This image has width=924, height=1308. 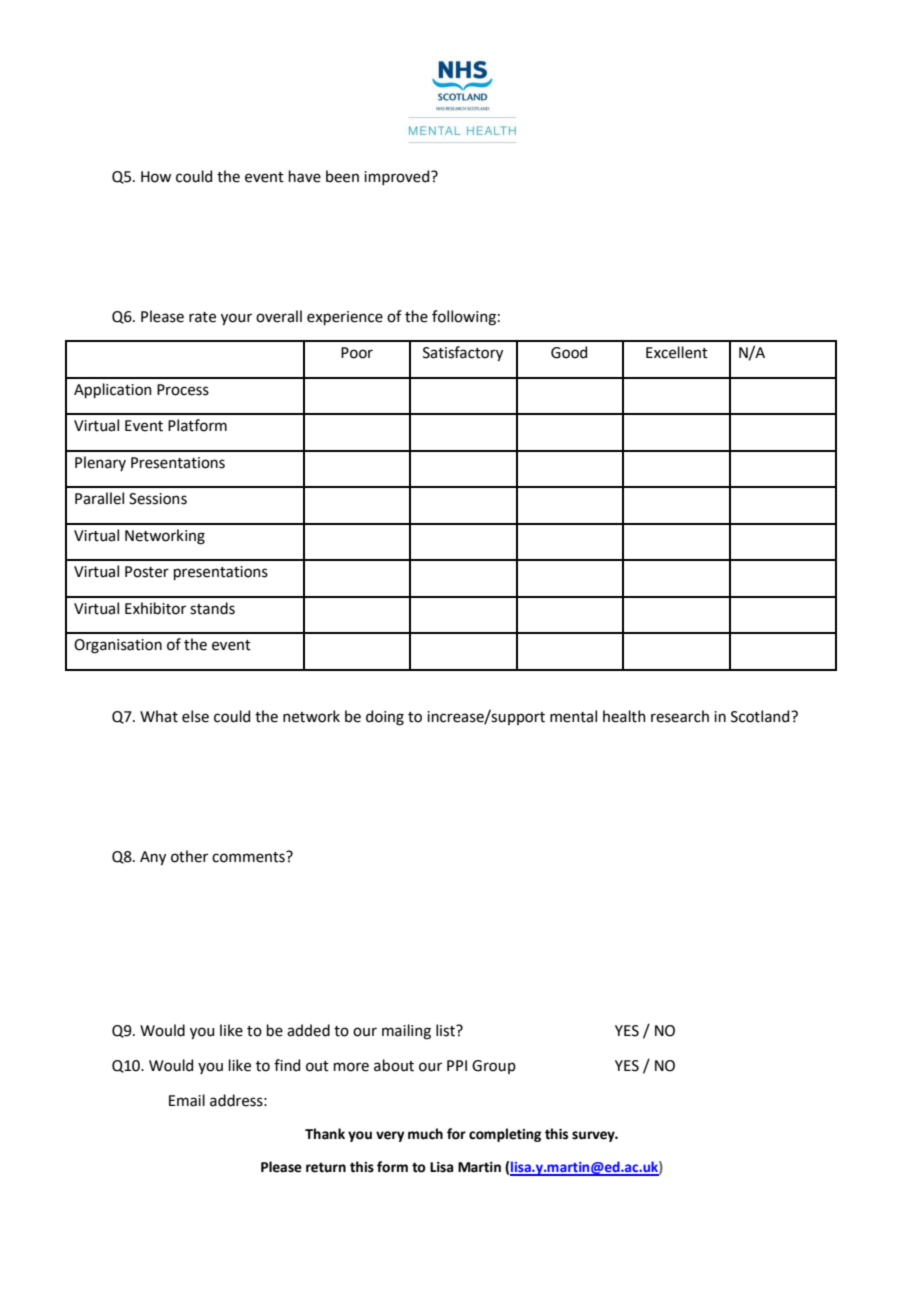 What do you see at coordinates (156, 177) in the image?
I see `How` at bounding box center [156, 177].
